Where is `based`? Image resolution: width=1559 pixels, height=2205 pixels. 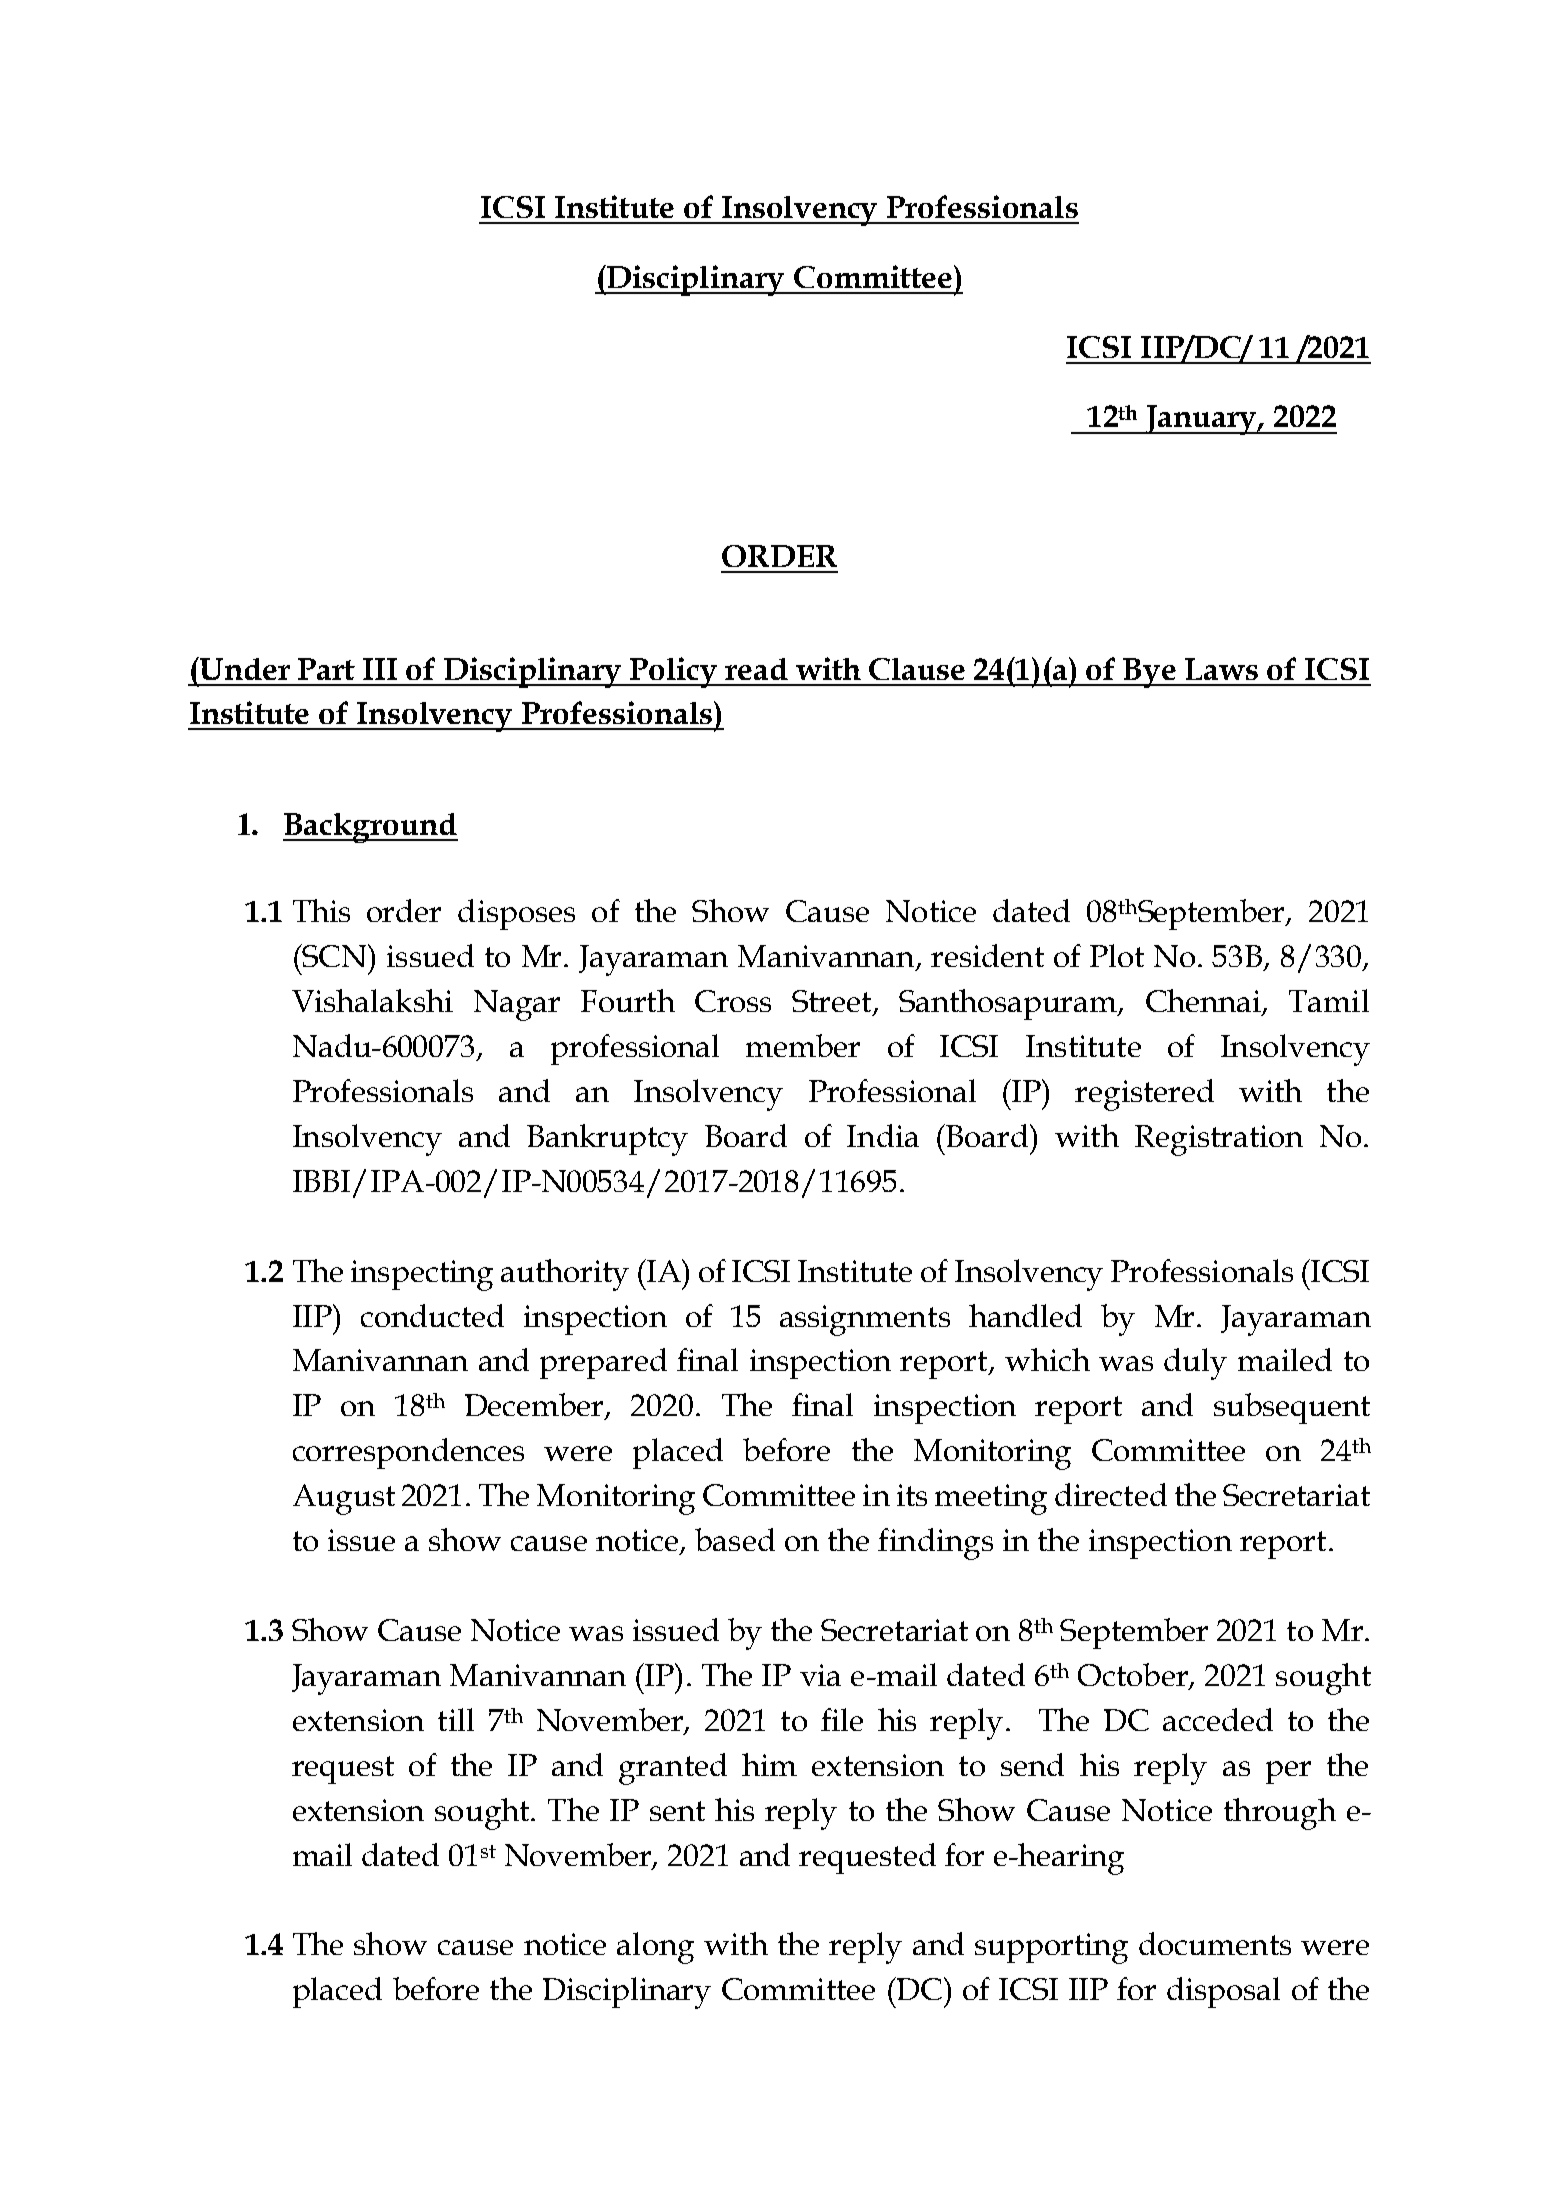
based is located at coordinates (735, 1539).
